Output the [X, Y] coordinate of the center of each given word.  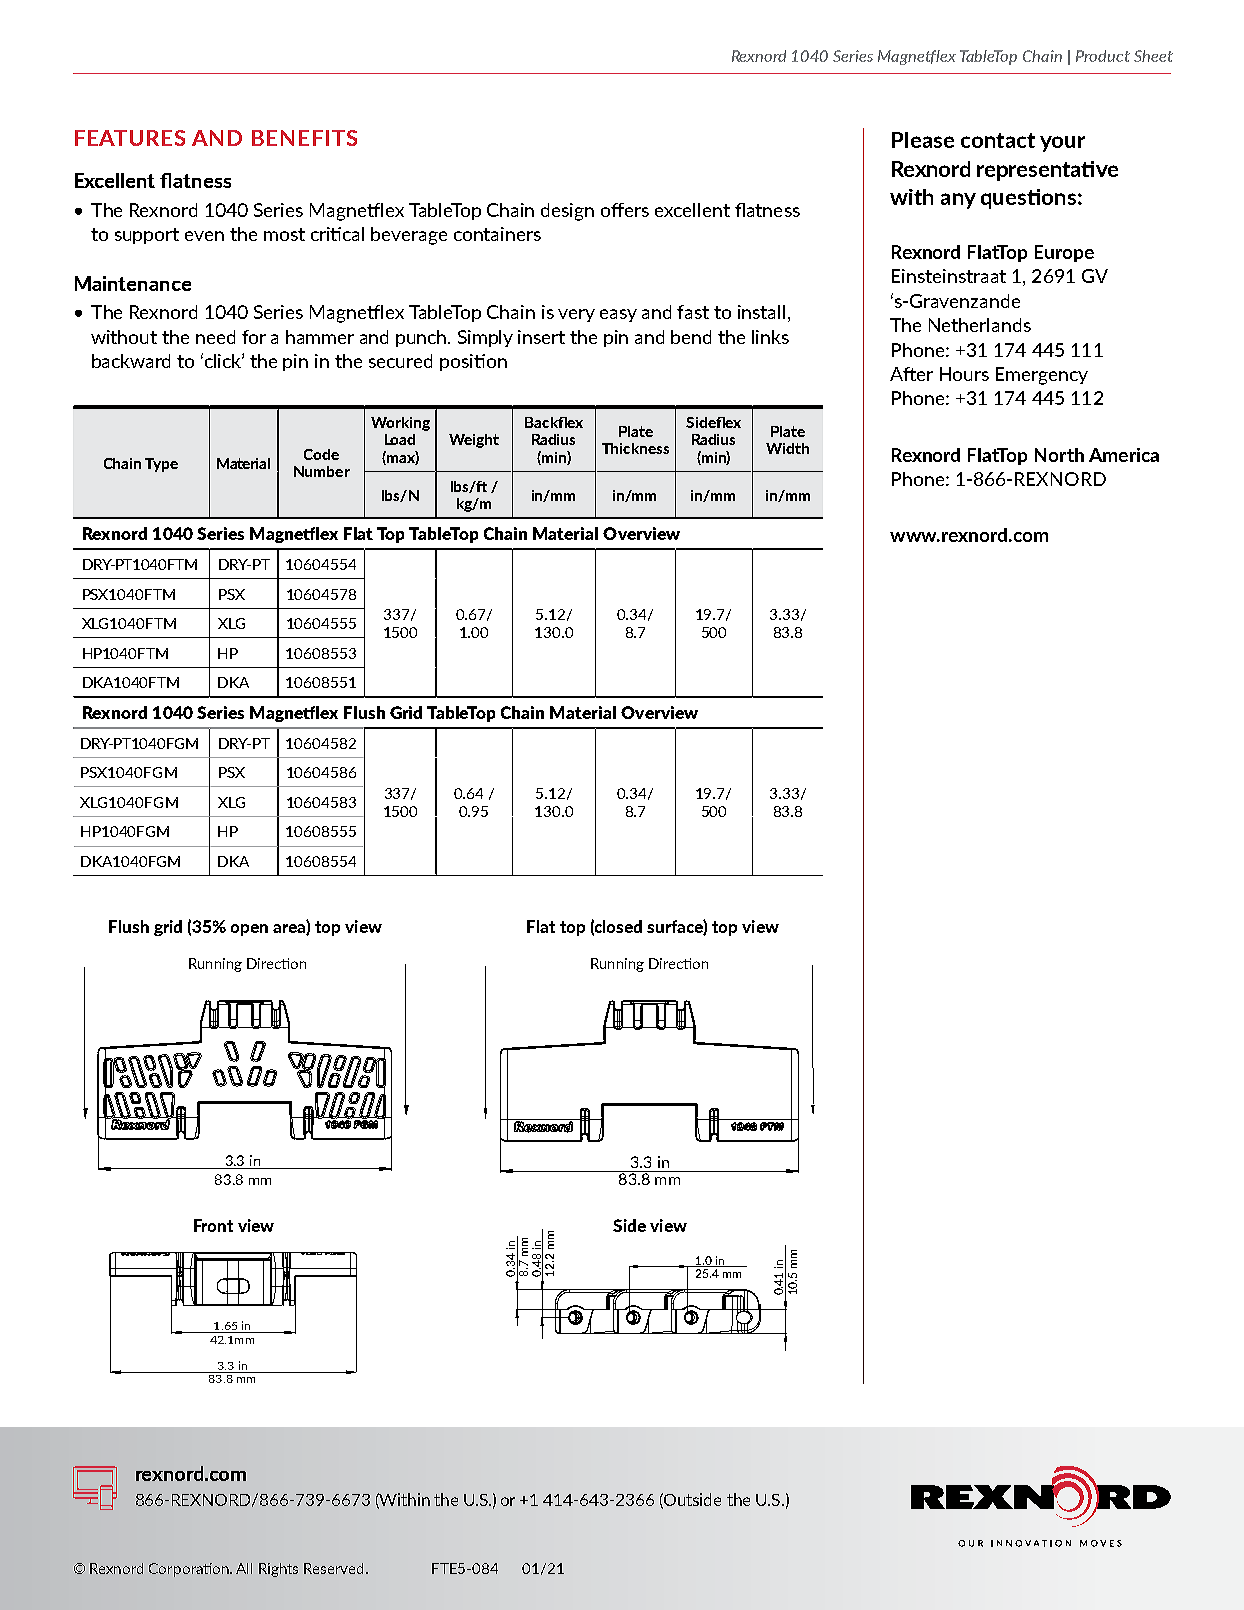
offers [625, 210]
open [249, 930]
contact [998, 140]
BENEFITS [304, 138]
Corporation [190, 1570]
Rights [278, 1570]
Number [322, 471]
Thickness [635, 448]
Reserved [335, 1568]
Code [321, 454]
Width [787, 448]
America [1124, 455]
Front [213, 1225]
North [1059, 455]
